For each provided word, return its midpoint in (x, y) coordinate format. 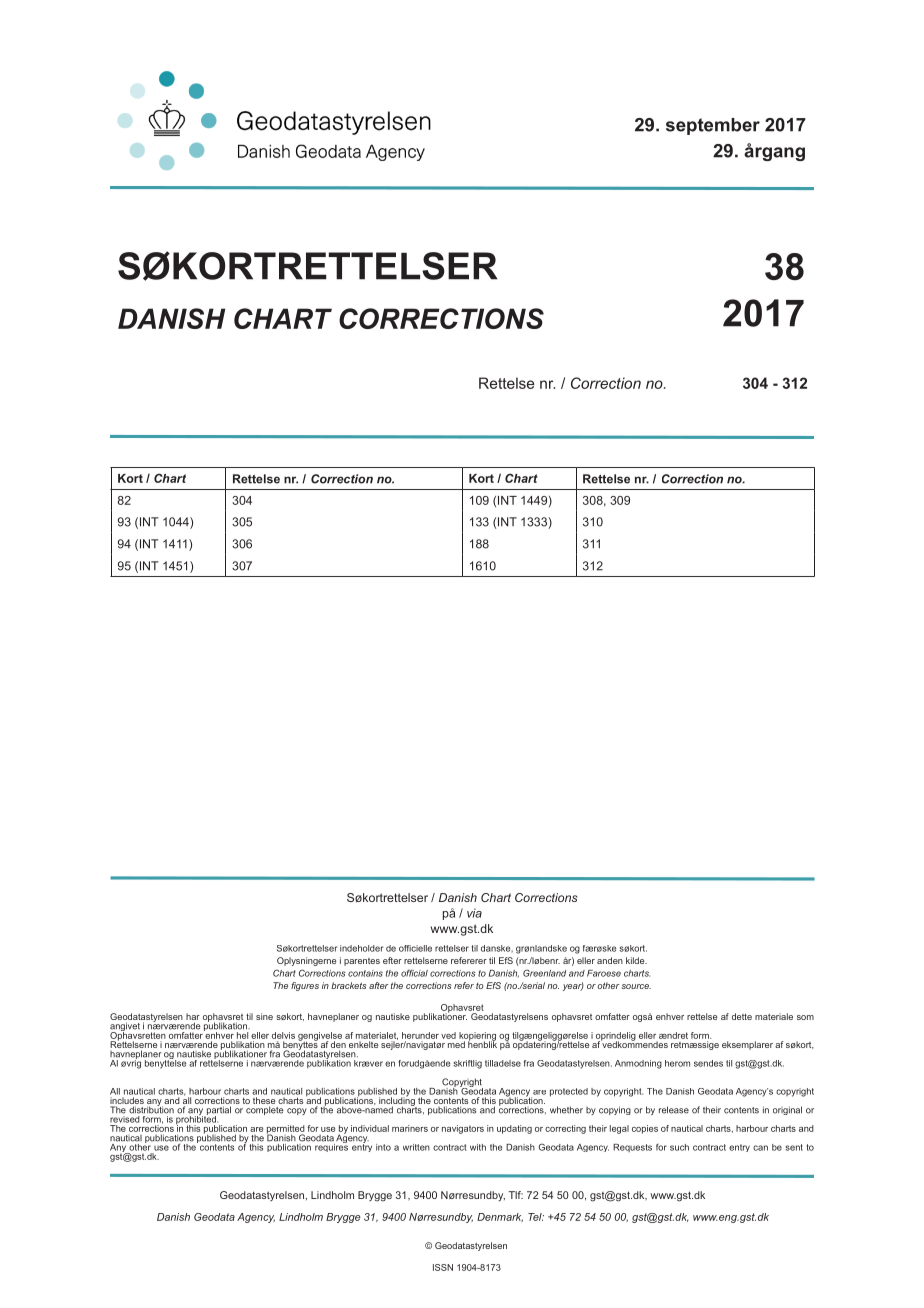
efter (392, 960)
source (636, 986)
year (573, 986)
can (760, 1148)
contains (365, 973)
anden (610, 960)
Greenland (544, 973)
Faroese (604, 973)
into (383, 1147)
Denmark (500, 1217)
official (414, 973)
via (474, 913)
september (713, 126)
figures (305, 986)
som (805, 1017)
